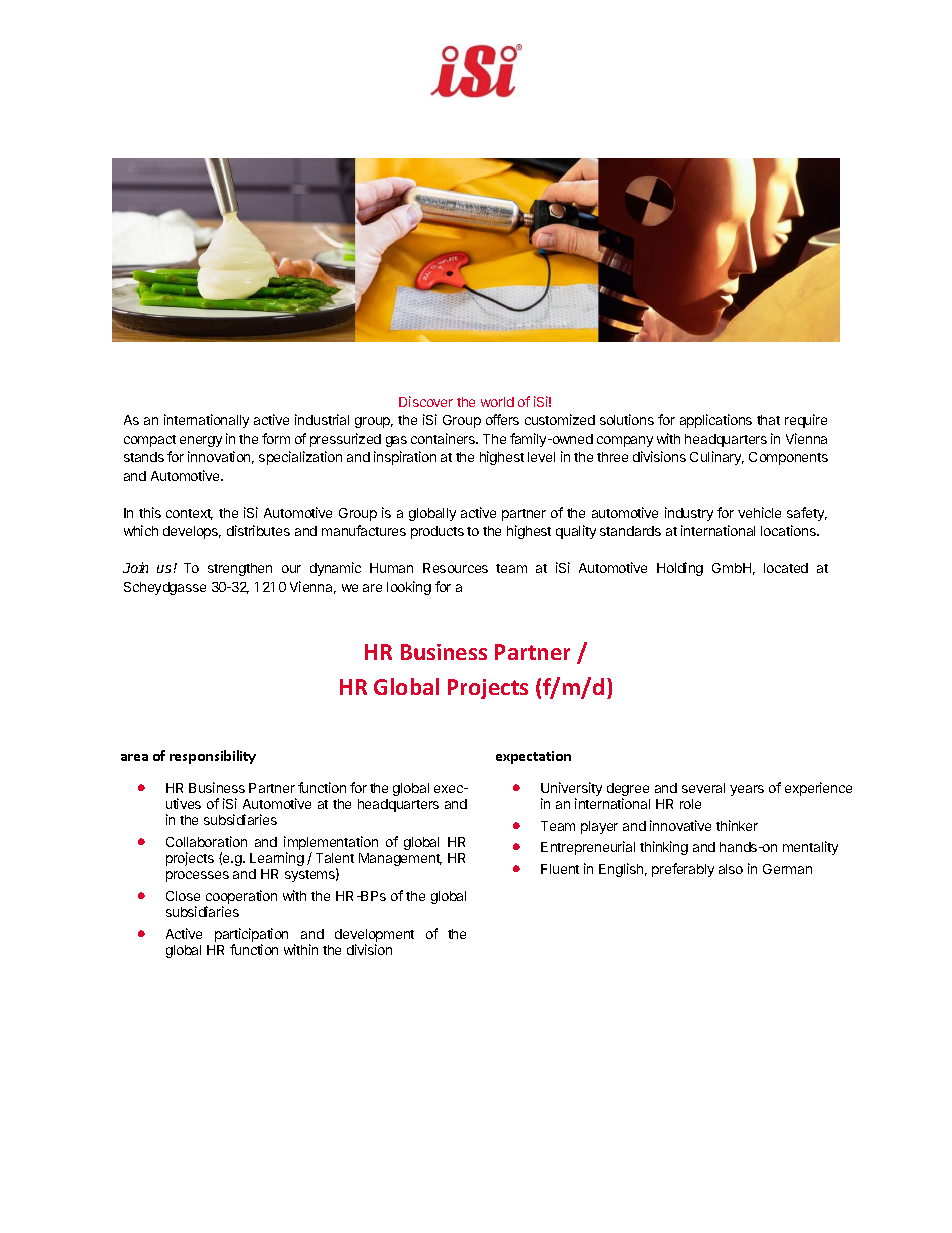 The image size is (952, 1233). Describe the element at coordinates (374, 935) in the image. I see `development` at that location.
